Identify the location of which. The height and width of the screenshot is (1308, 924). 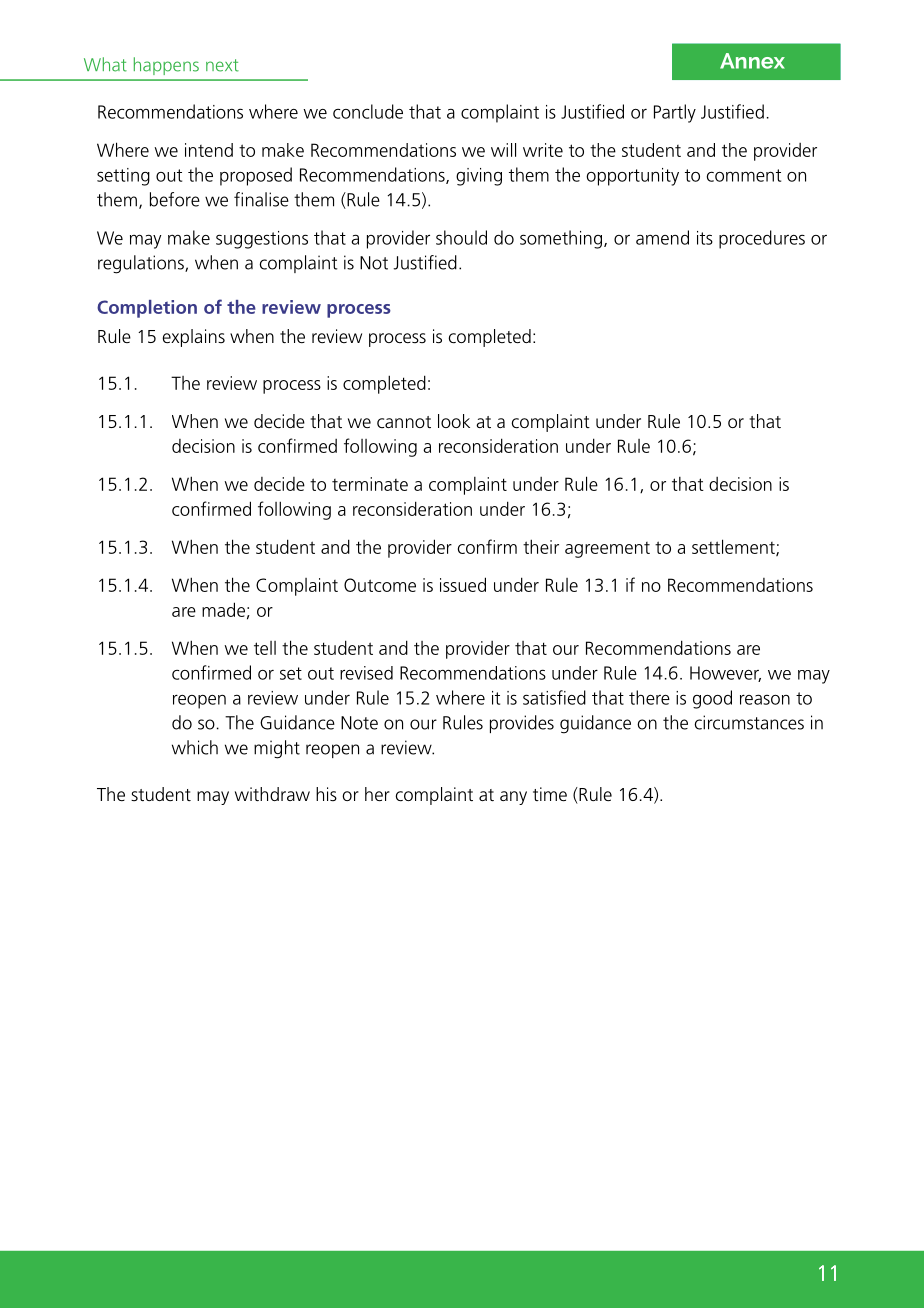
(195, 747).
